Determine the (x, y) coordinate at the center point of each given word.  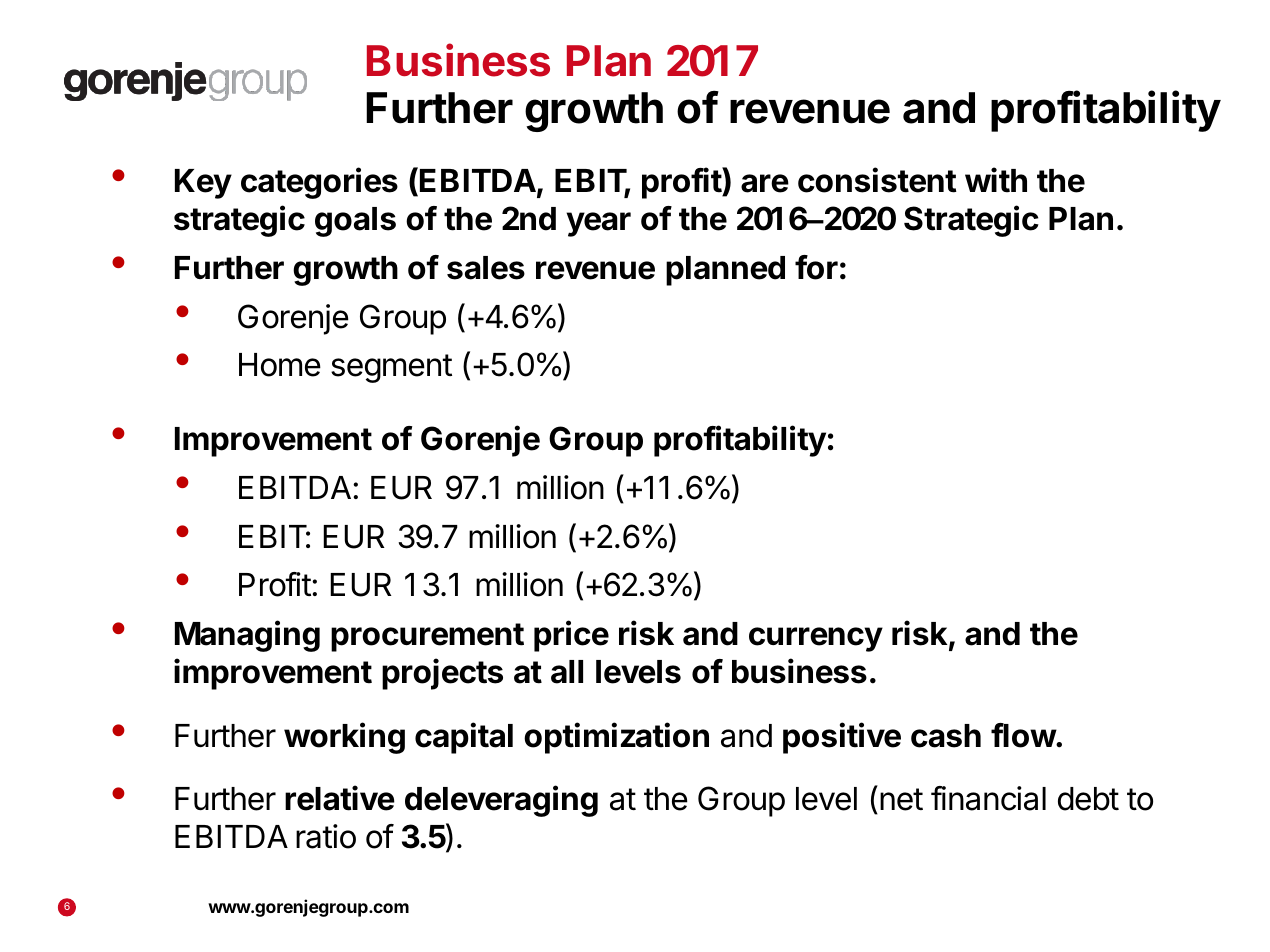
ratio (326, 836)
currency (816, 639)
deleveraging (501, 801)
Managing (247, 636)
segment (391, 368)
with (996, 180)
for (816, 267)
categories (319, 183)
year (598, 224)
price (571, 636)
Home (280, 365)
